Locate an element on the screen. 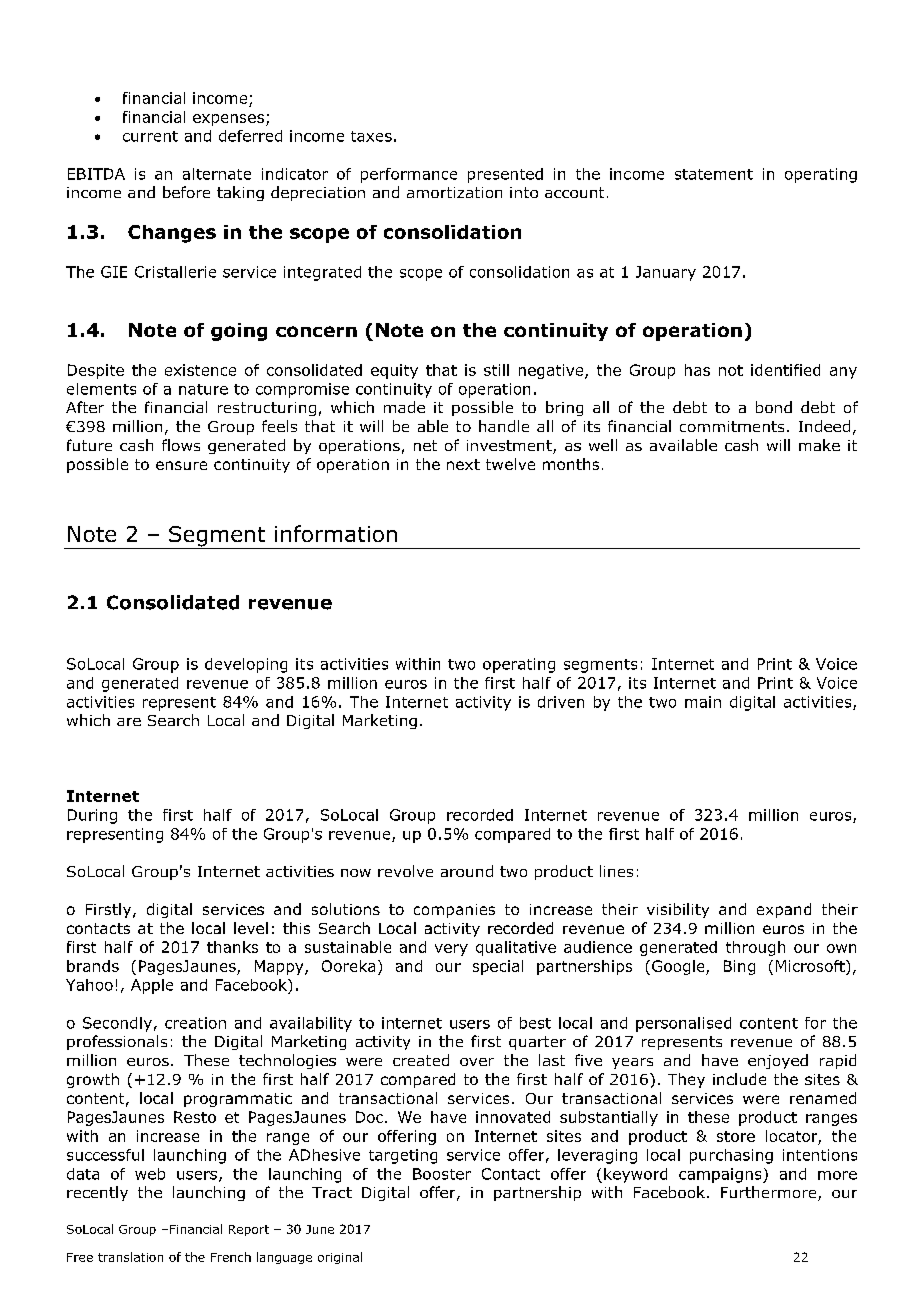  Booster is located at coordinates (442, 1174).
